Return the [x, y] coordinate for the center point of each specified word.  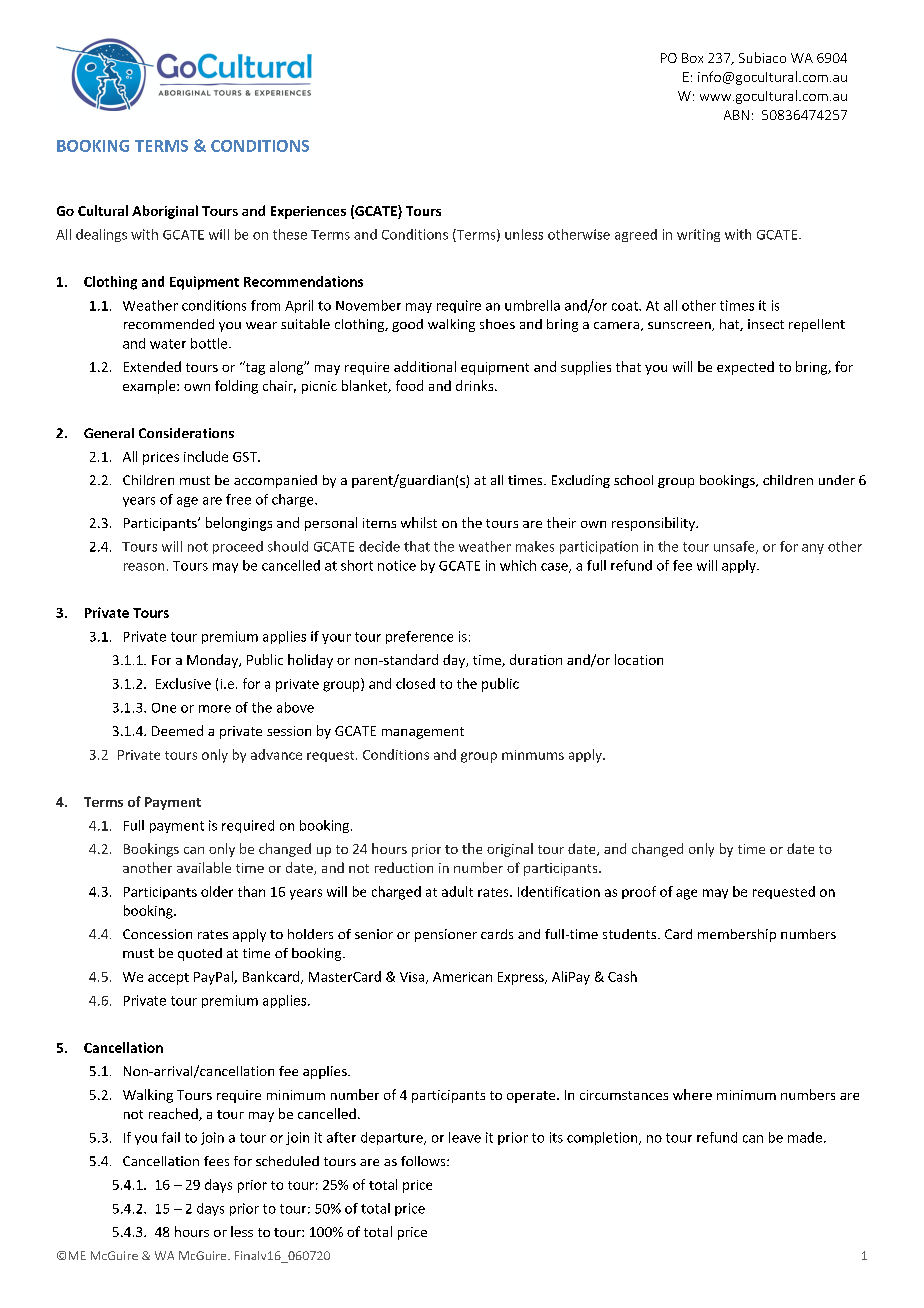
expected [745, 368]
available [204, 867]
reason [144, 567]
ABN [736, 115]
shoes [497, 324]
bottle [210, 343]
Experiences [308, 212]
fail [171, 1137]
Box [692, 58]
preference [419, 637]
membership [737, 935]
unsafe [735, 547]
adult [457, 891]
